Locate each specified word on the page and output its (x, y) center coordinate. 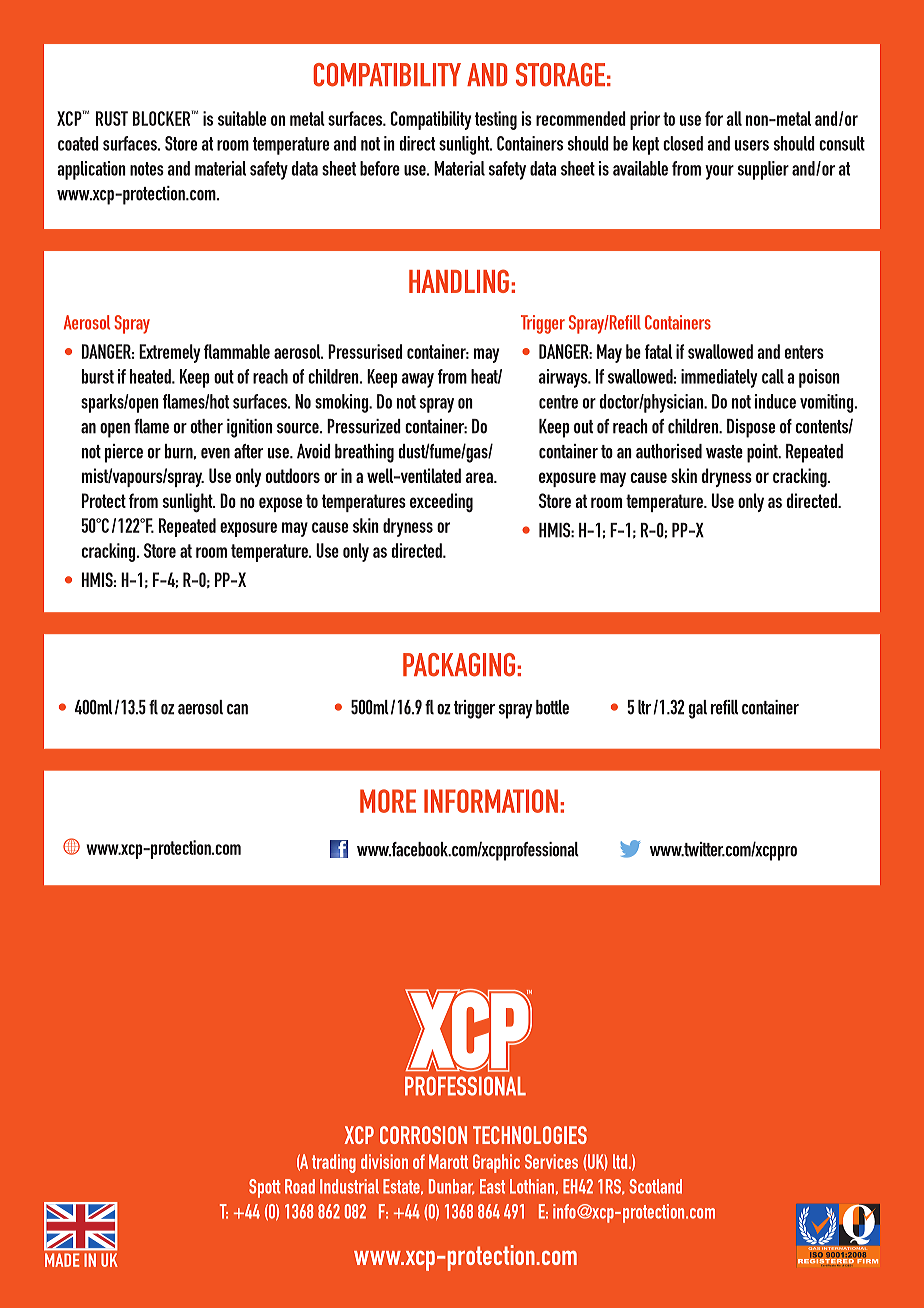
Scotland (655, 1186)
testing (496, 120)
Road (300, 1186)
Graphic (496, 1163)
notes (147, 169)
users (752, 145)
